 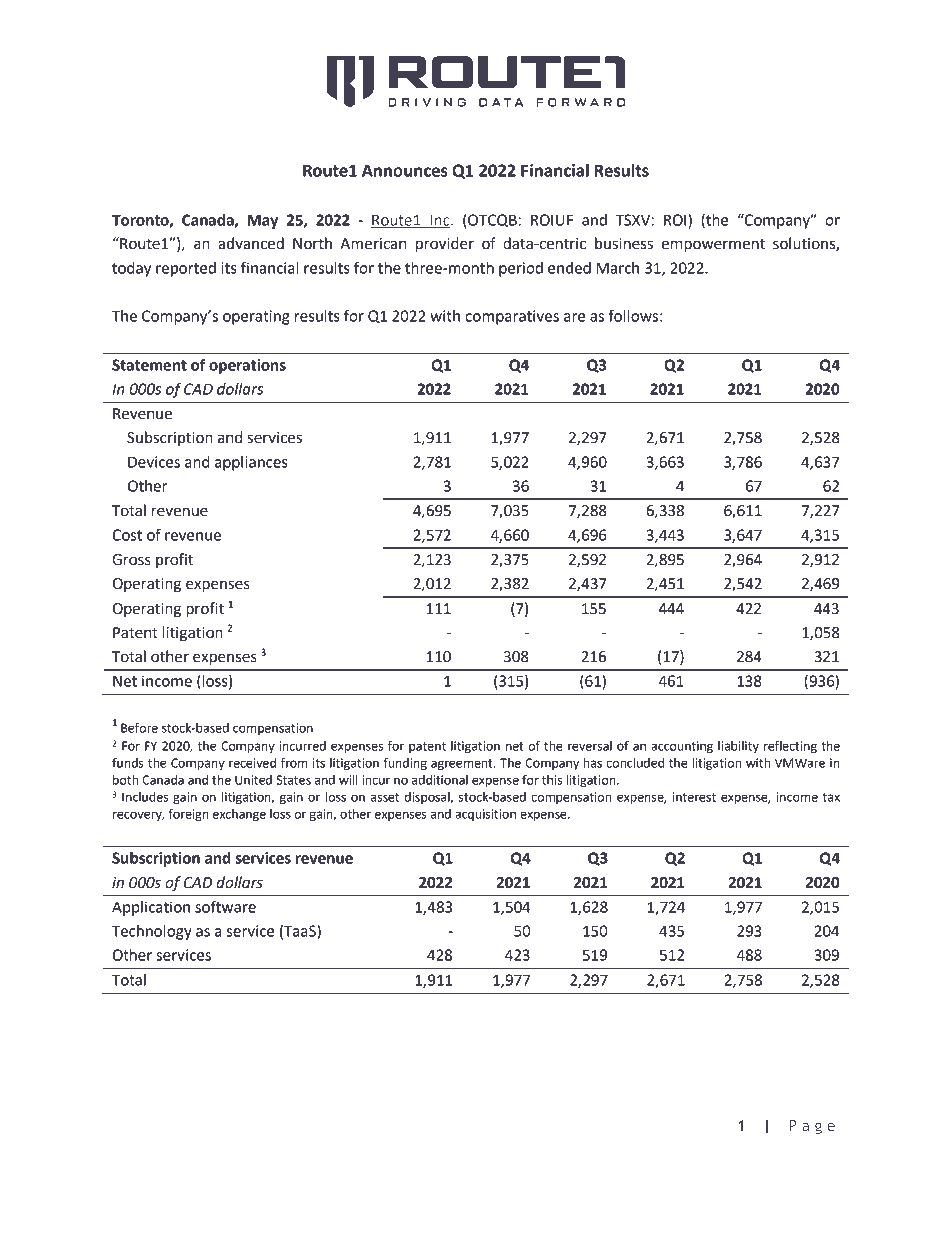 What do you see at coordinates (512, 317) in the screenshot?
I see `comparatives` at bounding box center [512, 317].
